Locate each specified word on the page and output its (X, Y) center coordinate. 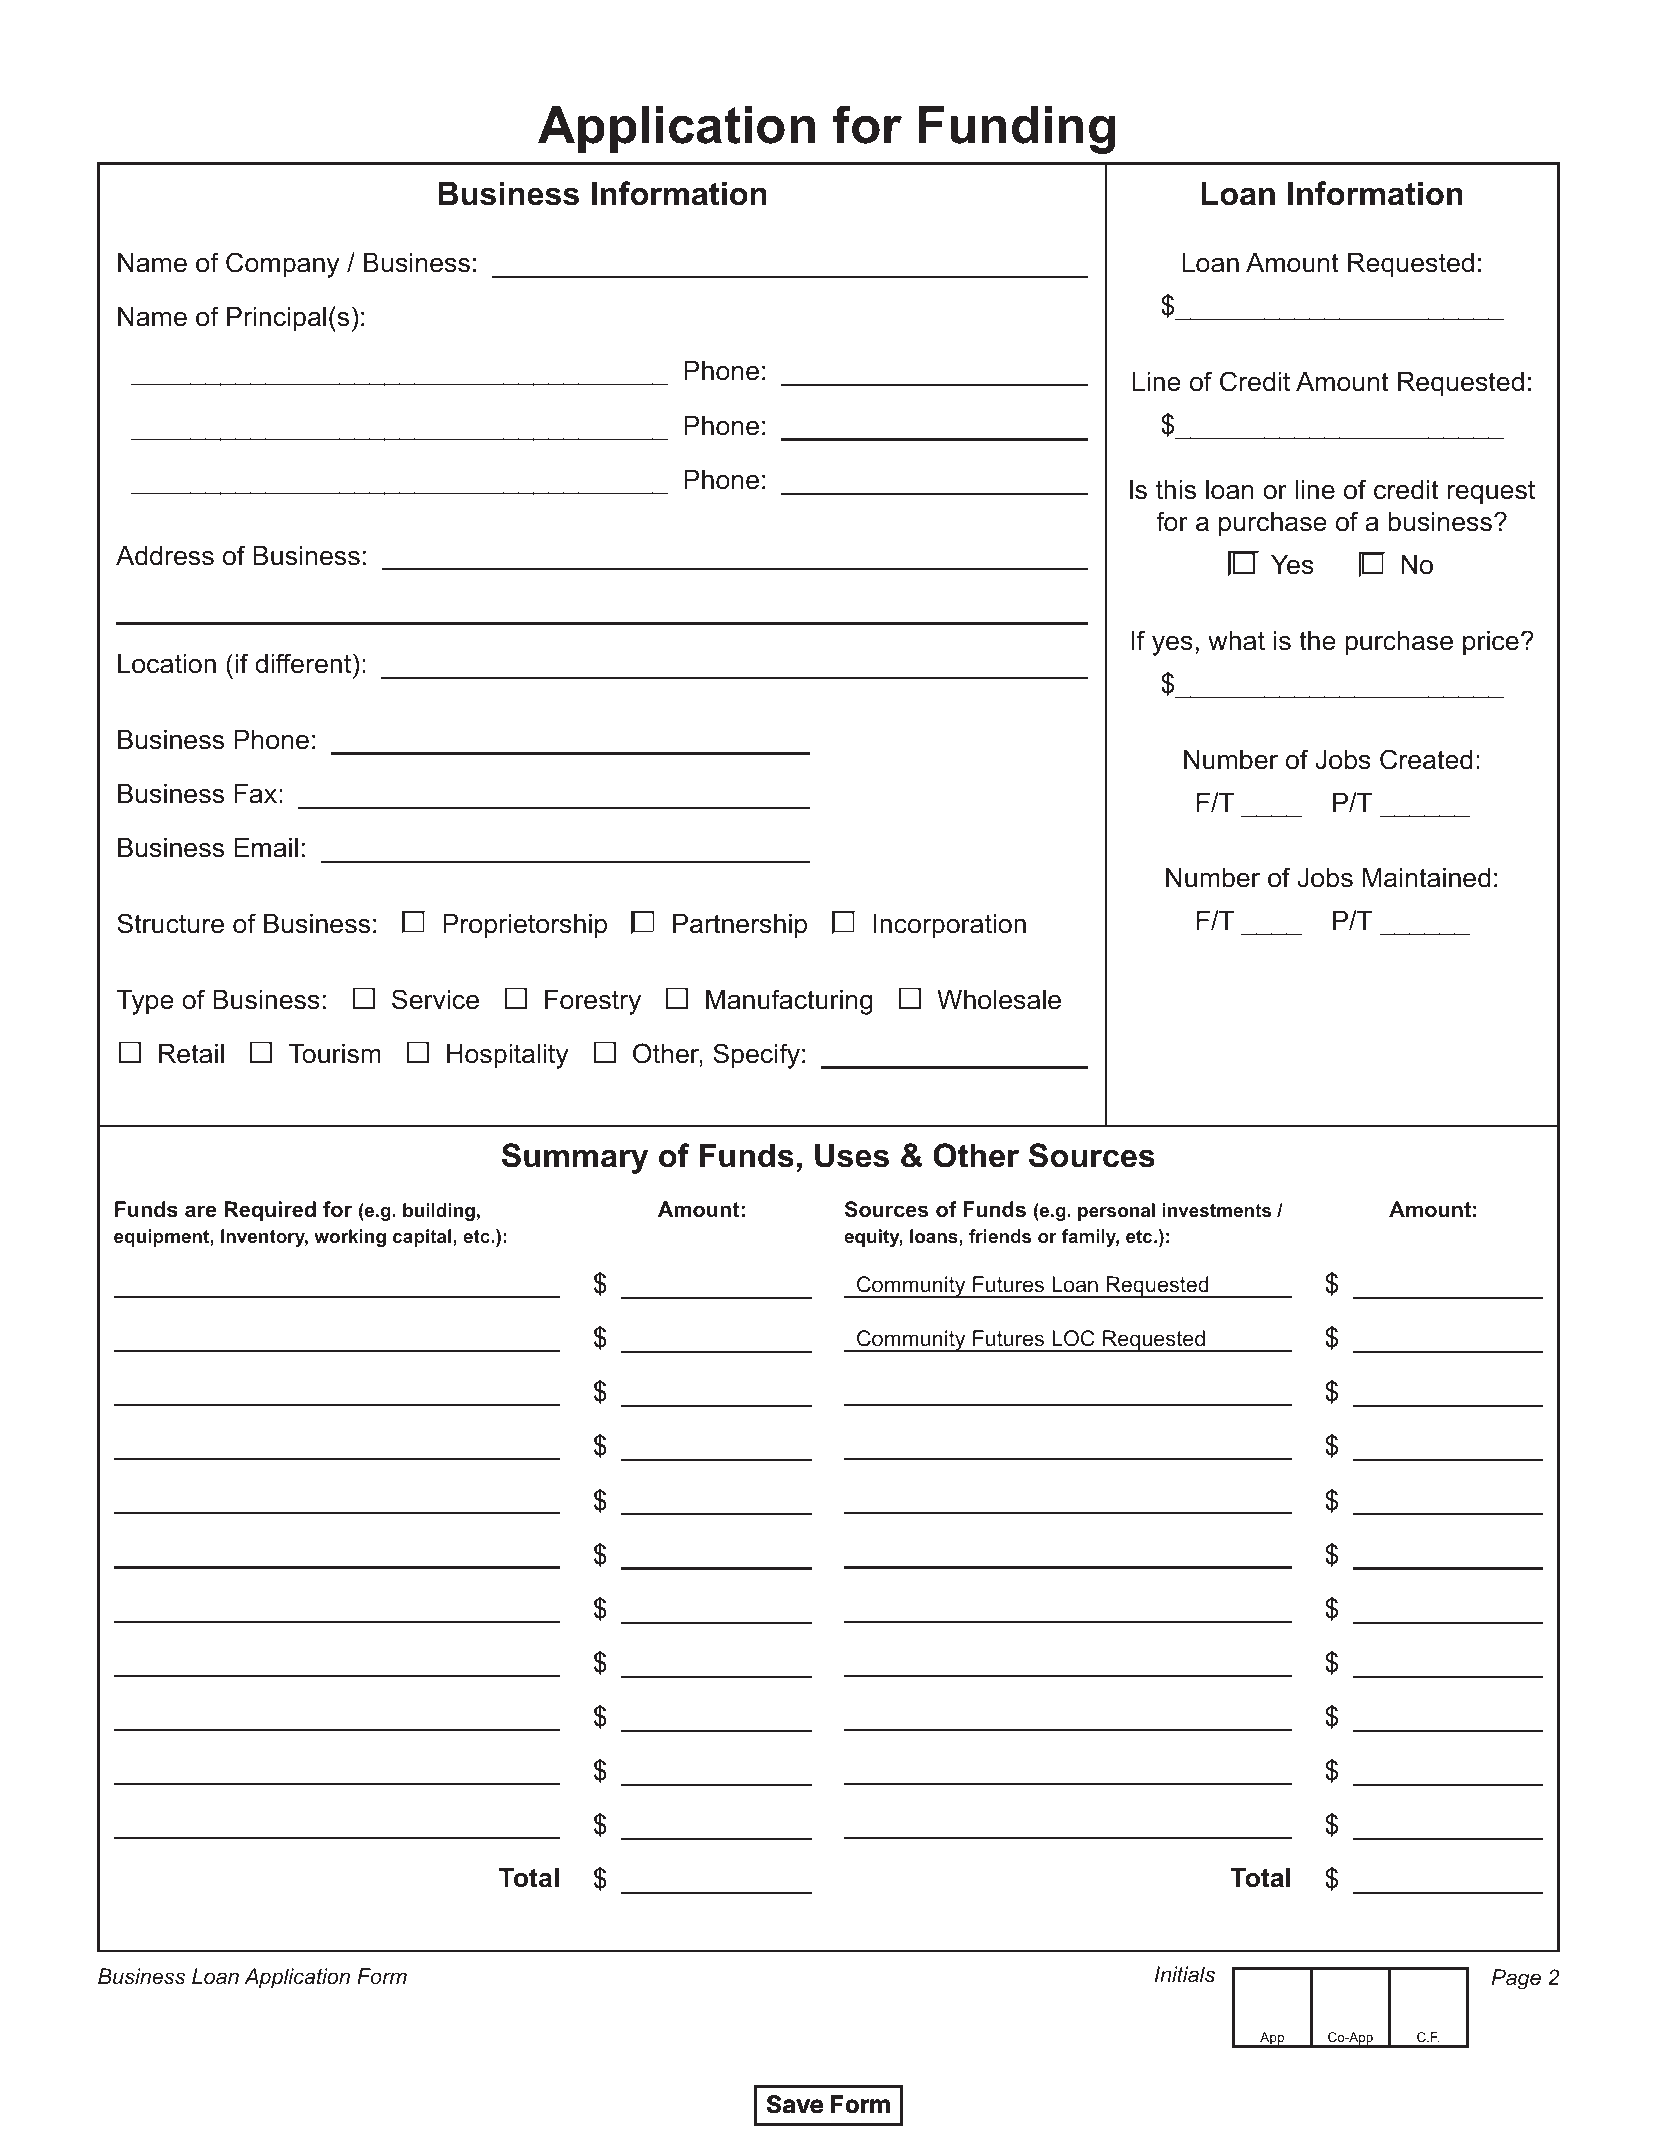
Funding (1017, 130)
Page (1516, 1979)
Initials (1185, 1974)
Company (283, 265)
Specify (756, 1056)
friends (1000, 1236)
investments (1217, 1210)
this (1176, 490)
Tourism (335, 1054)
